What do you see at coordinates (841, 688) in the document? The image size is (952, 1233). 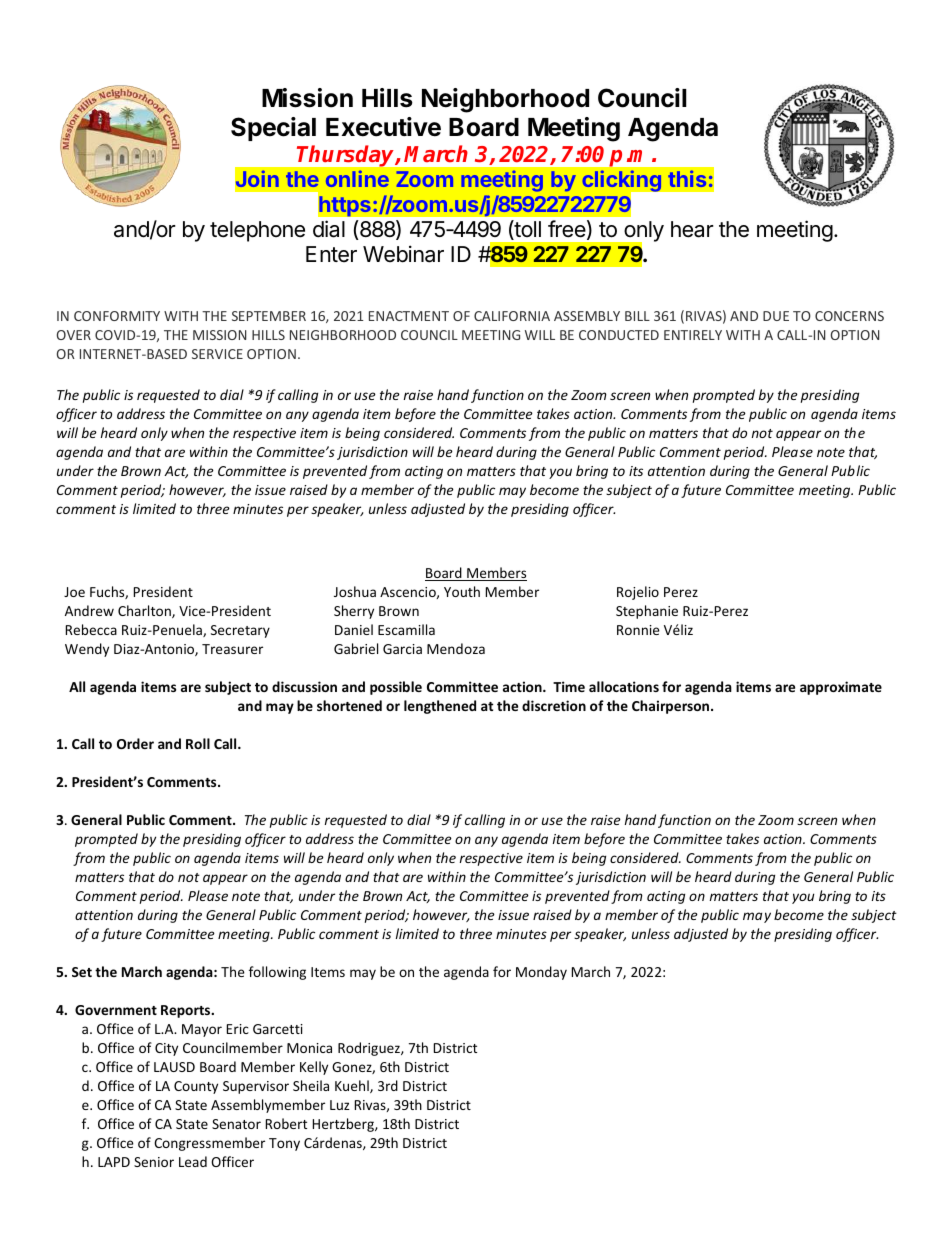 I see `approximate` at bounding box center [841, 688].
